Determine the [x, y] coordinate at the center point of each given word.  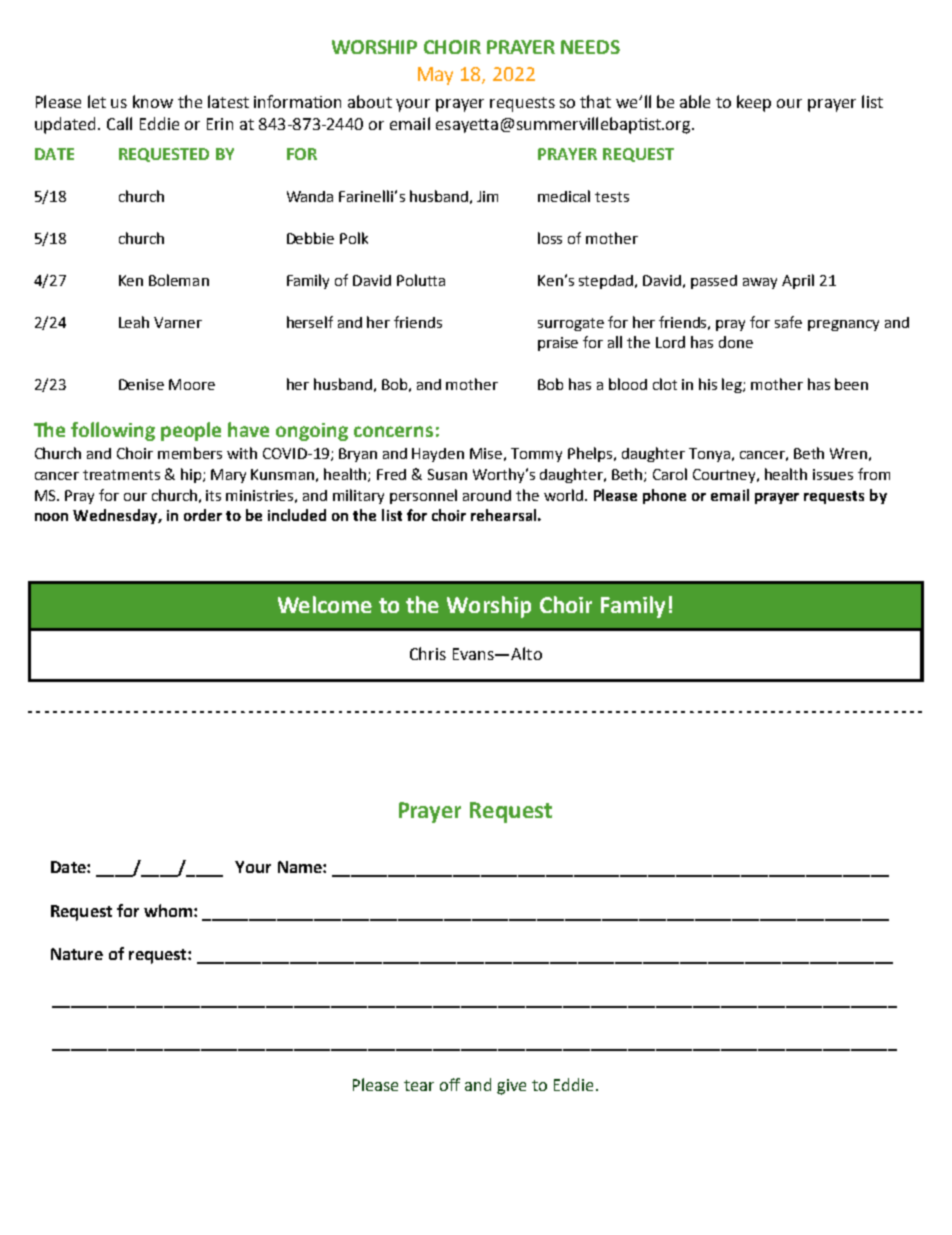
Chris [428, 653]
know [153, 101]
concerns [393, 431]
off [450, 1084]
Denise [141, 384]
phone [664, 496]
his [708, 384]
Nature [77, 954]
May [435, 76]
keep [754, 103]
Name [301, 867]
